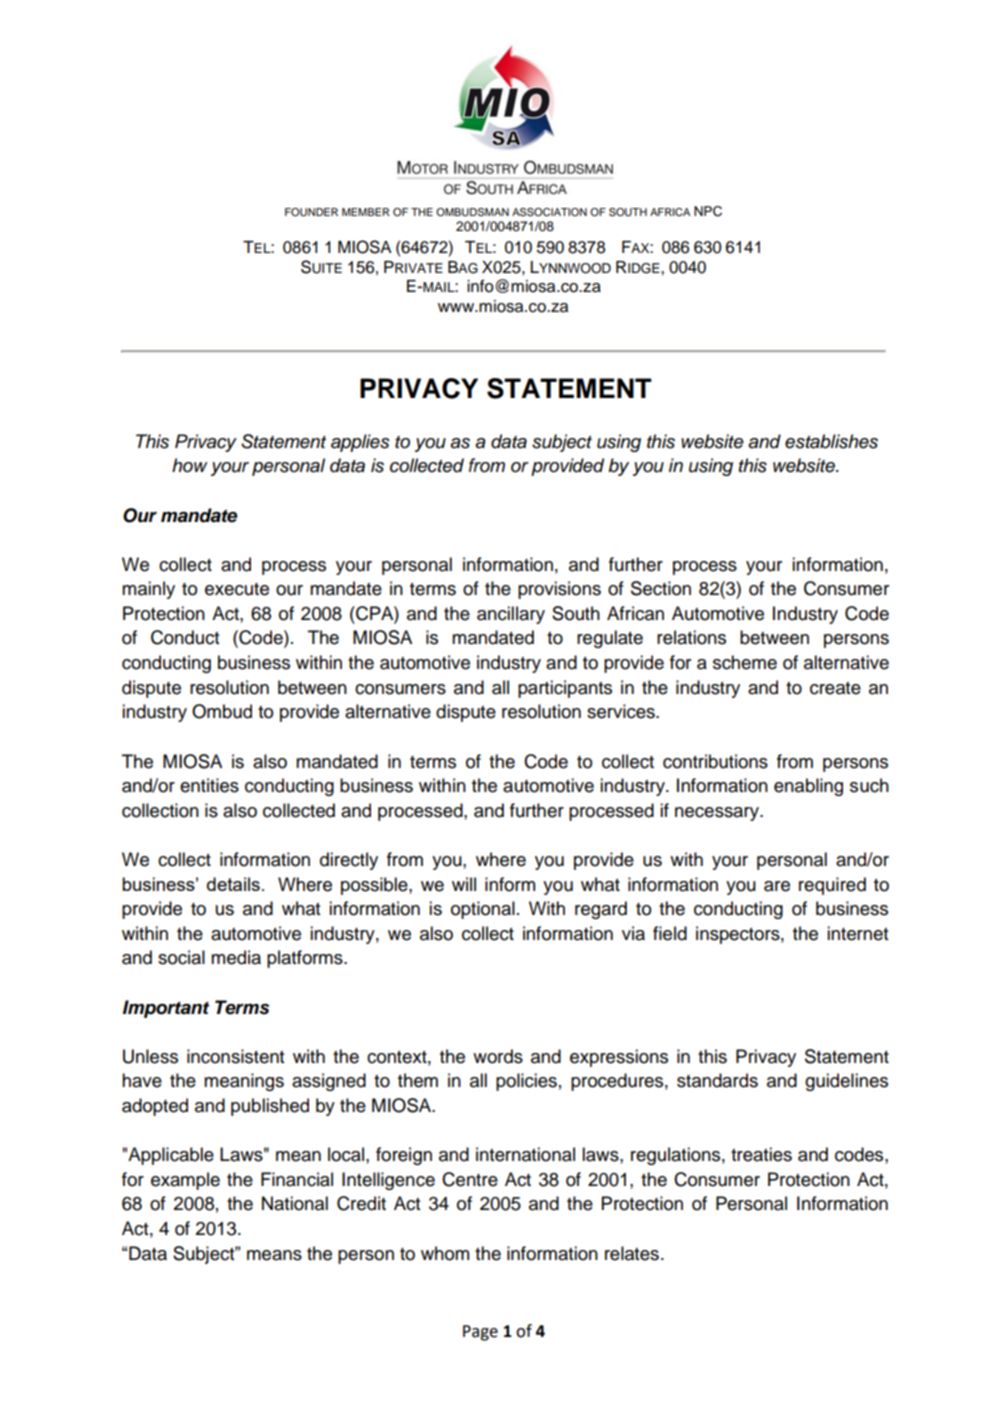 The image size is (1007, 1424). I want to click on NPC, so click(708, 211).
